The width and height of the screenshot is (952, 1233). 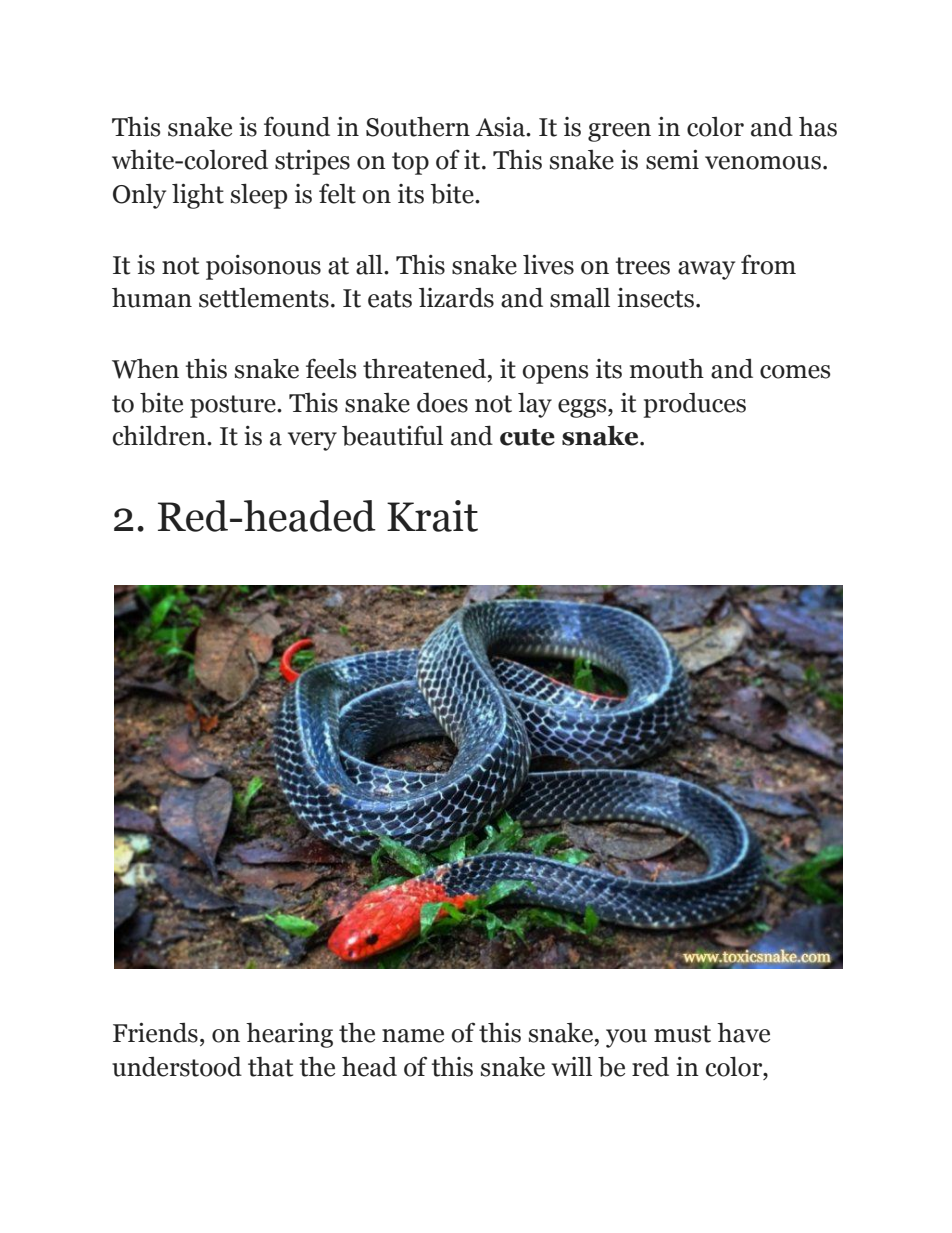 What do you see at coordinates (413, 1036) in the screenshot?
I see `name` at bounding box center [413, 1036].
